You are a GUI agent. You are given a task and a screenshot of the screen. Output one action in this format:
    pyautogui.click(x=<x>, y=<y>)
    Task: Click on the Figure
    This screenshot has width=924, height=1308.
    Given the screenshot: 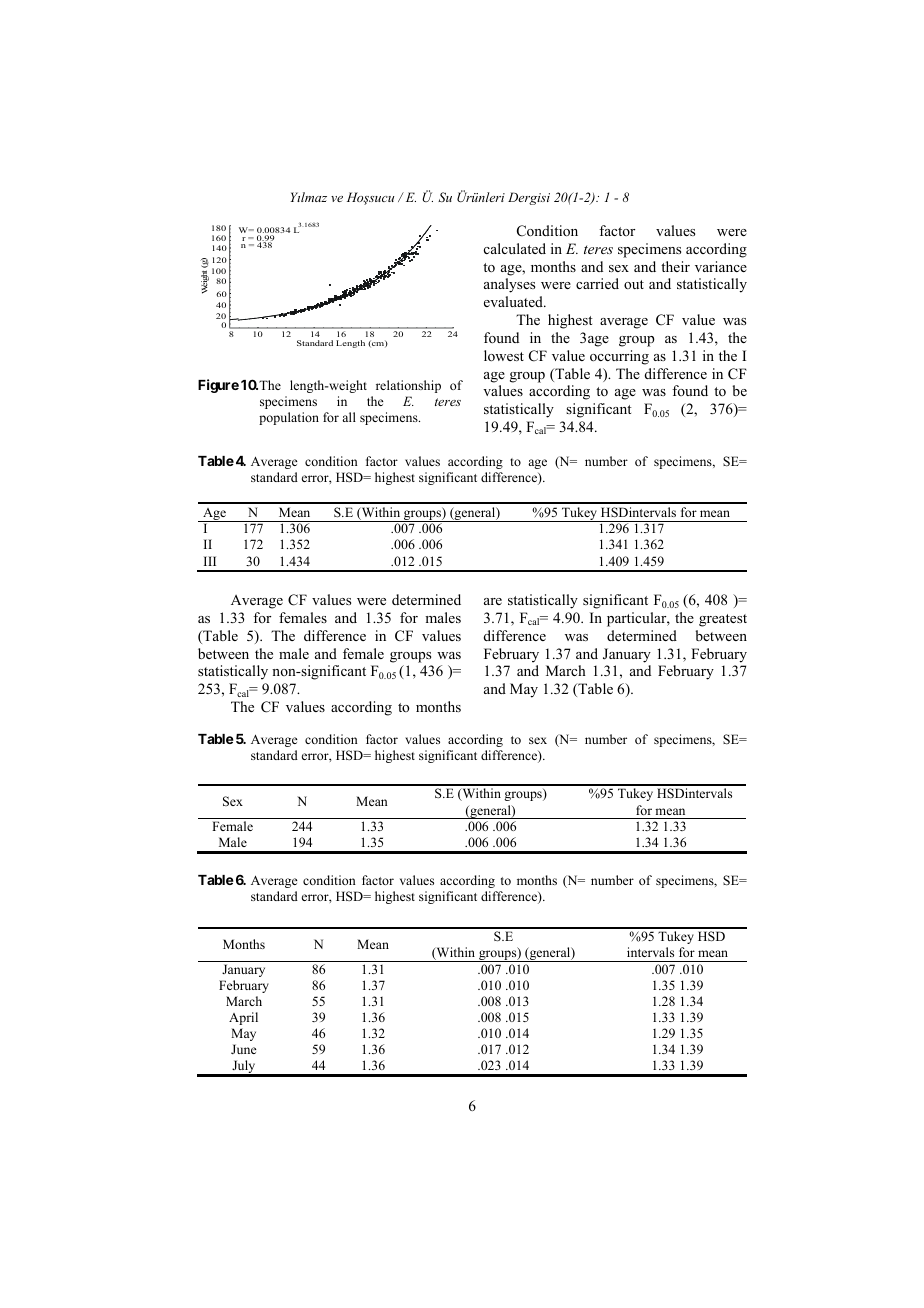 What is the action you would take?
    pyautogui.click(x=218, y=386)
